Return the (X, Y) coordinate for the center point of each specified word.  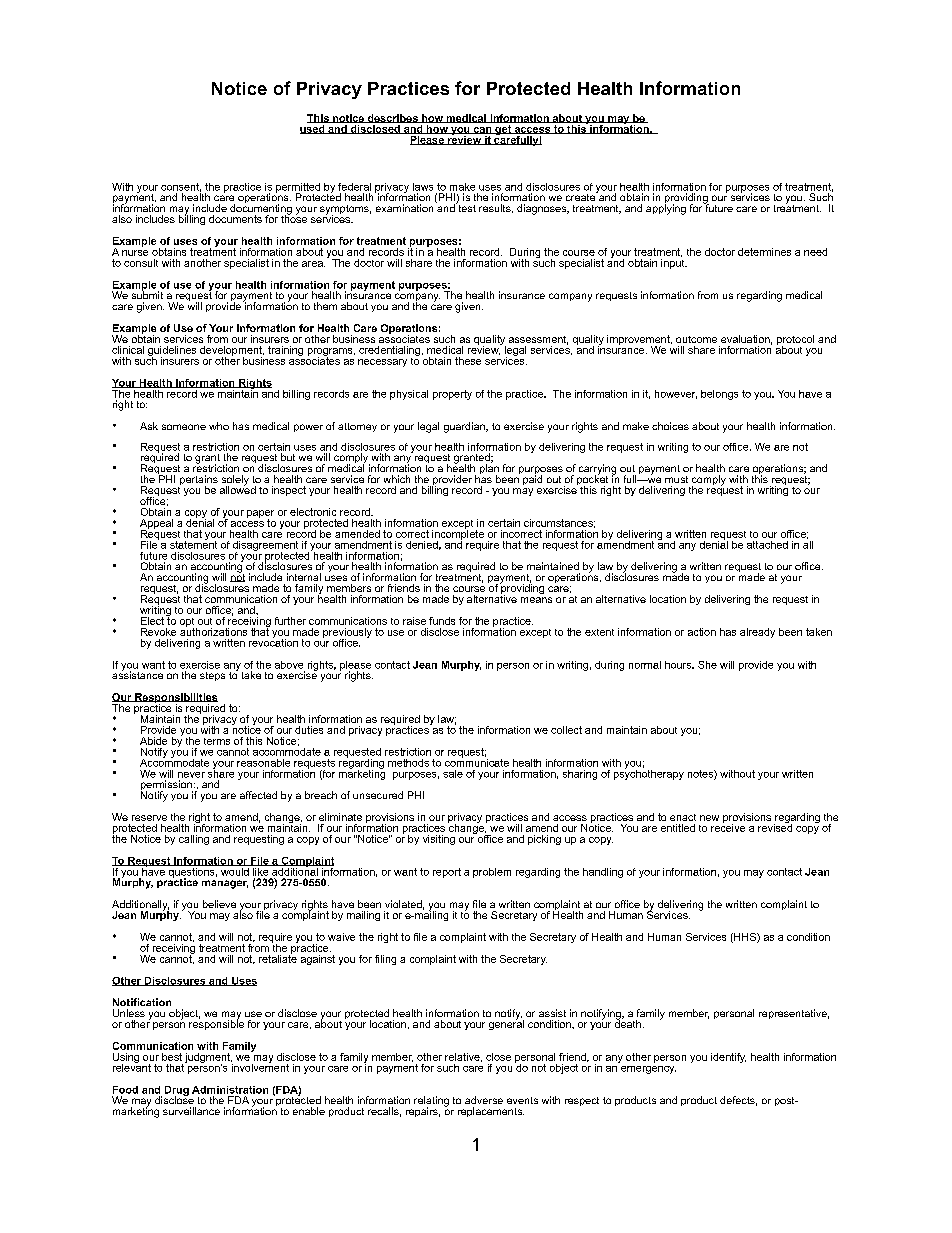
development (232, 352)
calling (194, 840)
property (452, 395)
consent (181, 187)
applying (666, 208)
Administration (230, 1090)
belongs (719, 395)
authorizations (213, 630)
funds (442, 621)
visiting (439, 840)
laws (423, 187)
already (757, 633)
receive (728, 827)
